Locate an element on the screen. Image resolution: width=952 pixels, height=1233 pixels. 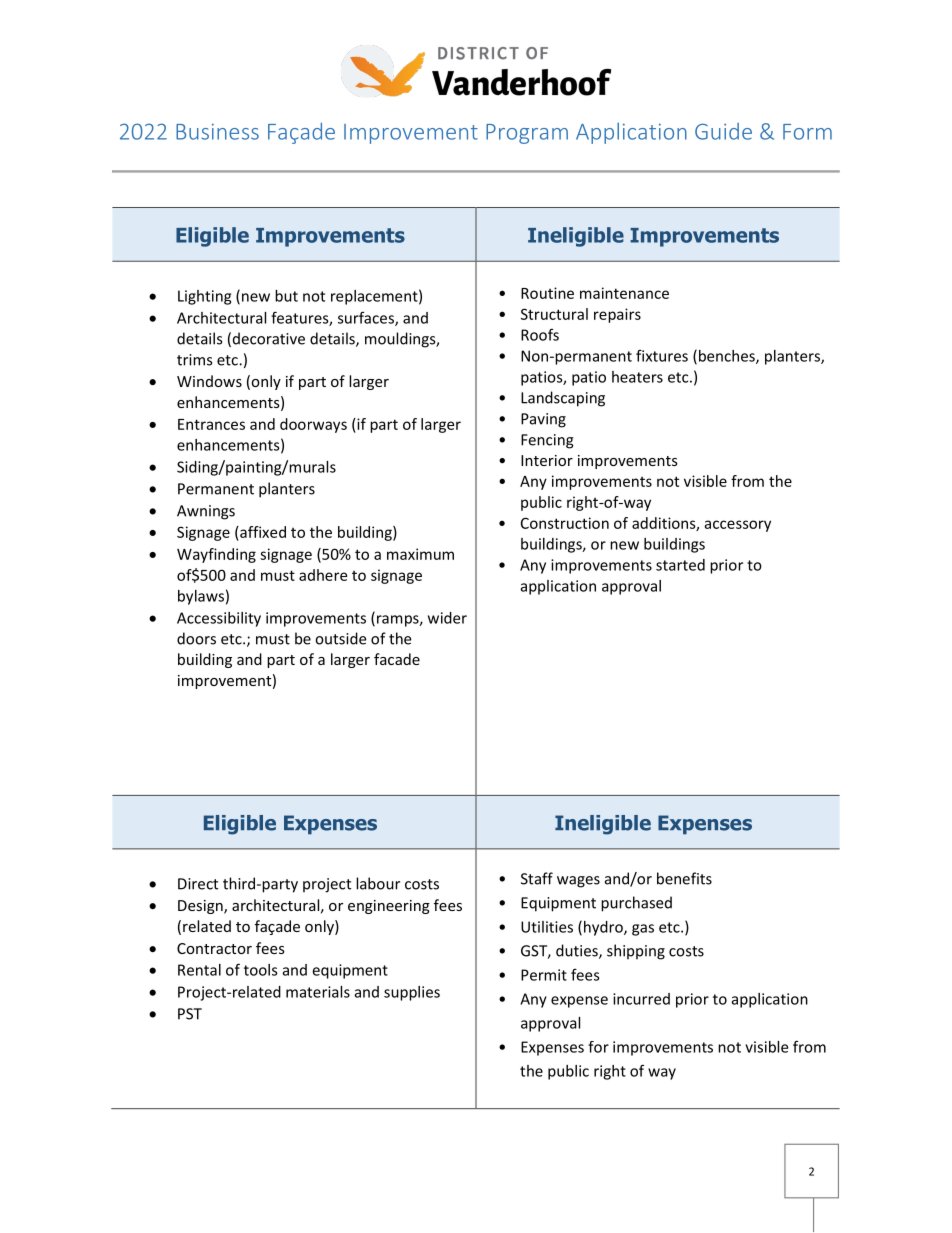
affixed is located at coordinates (262, 532).
